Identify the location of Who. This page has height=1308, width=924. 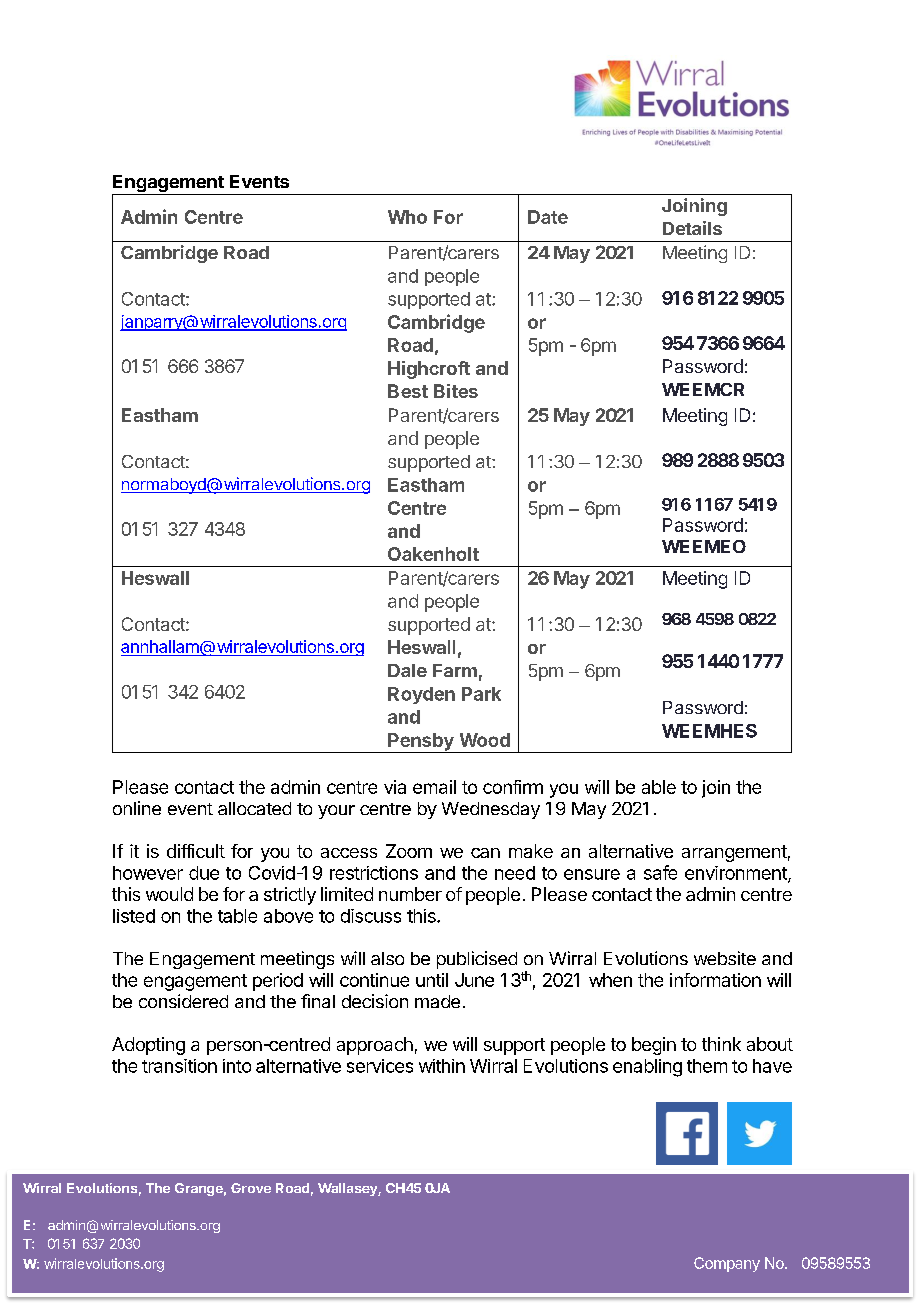
(407, 217).
